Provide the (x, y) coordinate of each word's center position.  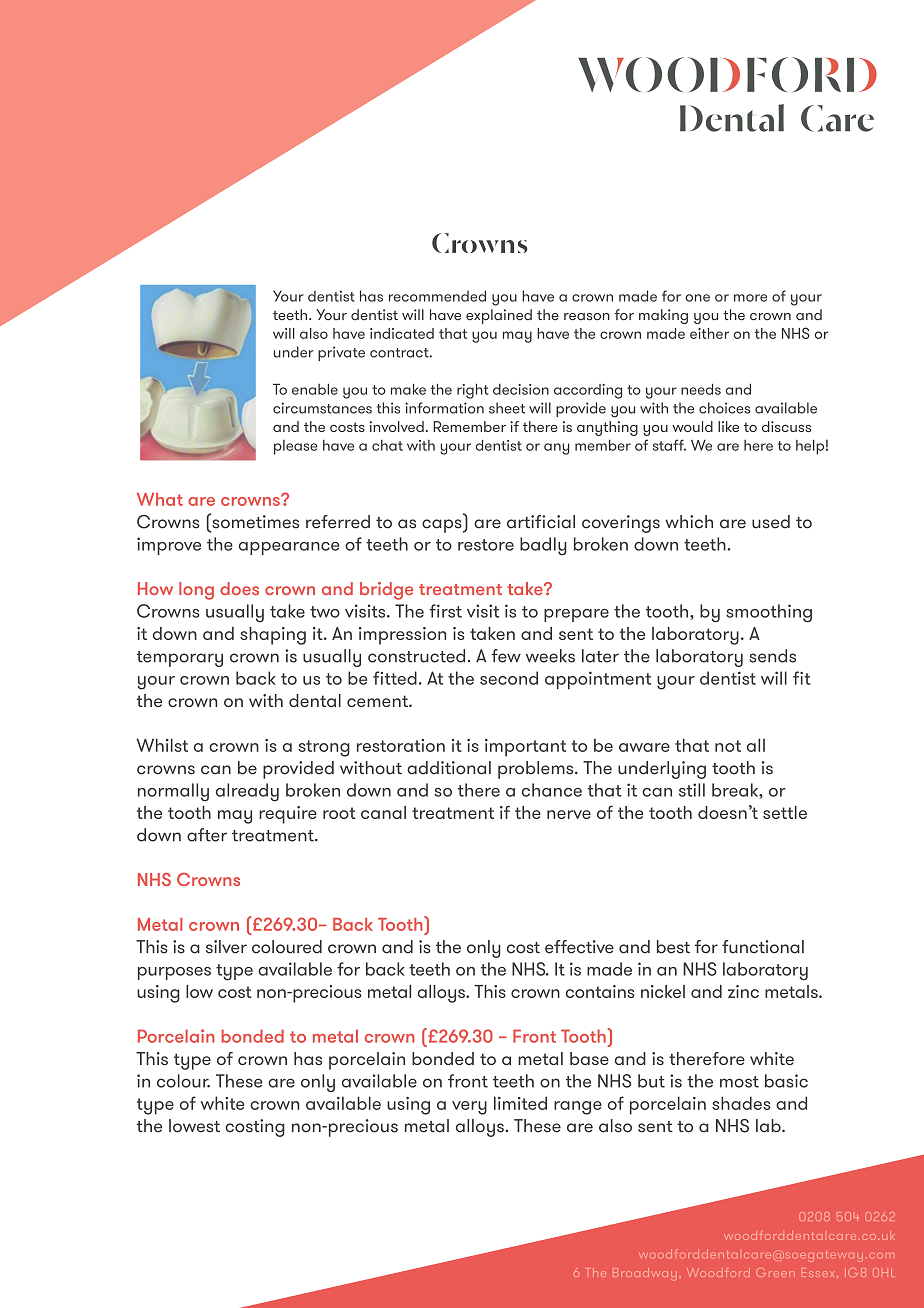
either (709, 333)
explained (499, 316)
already (247, 792)
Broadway (644, 1274)
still (692, 790)
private (341, 353)
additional (449, 768)
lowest (194, 1126)
